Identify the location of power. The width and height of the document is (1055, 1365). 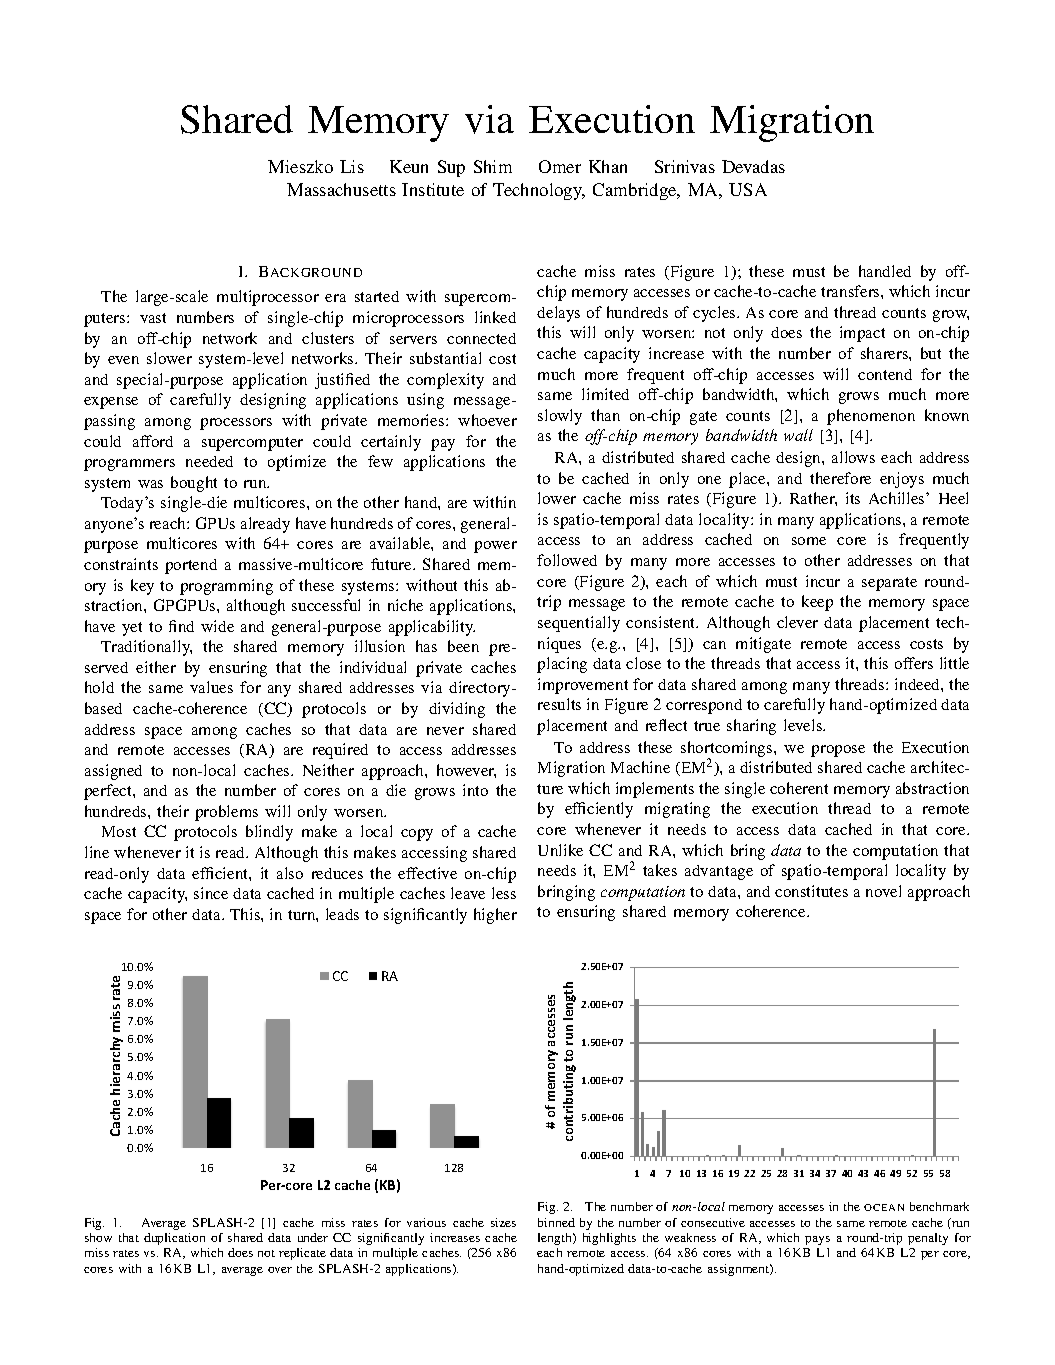
(495, 547).
